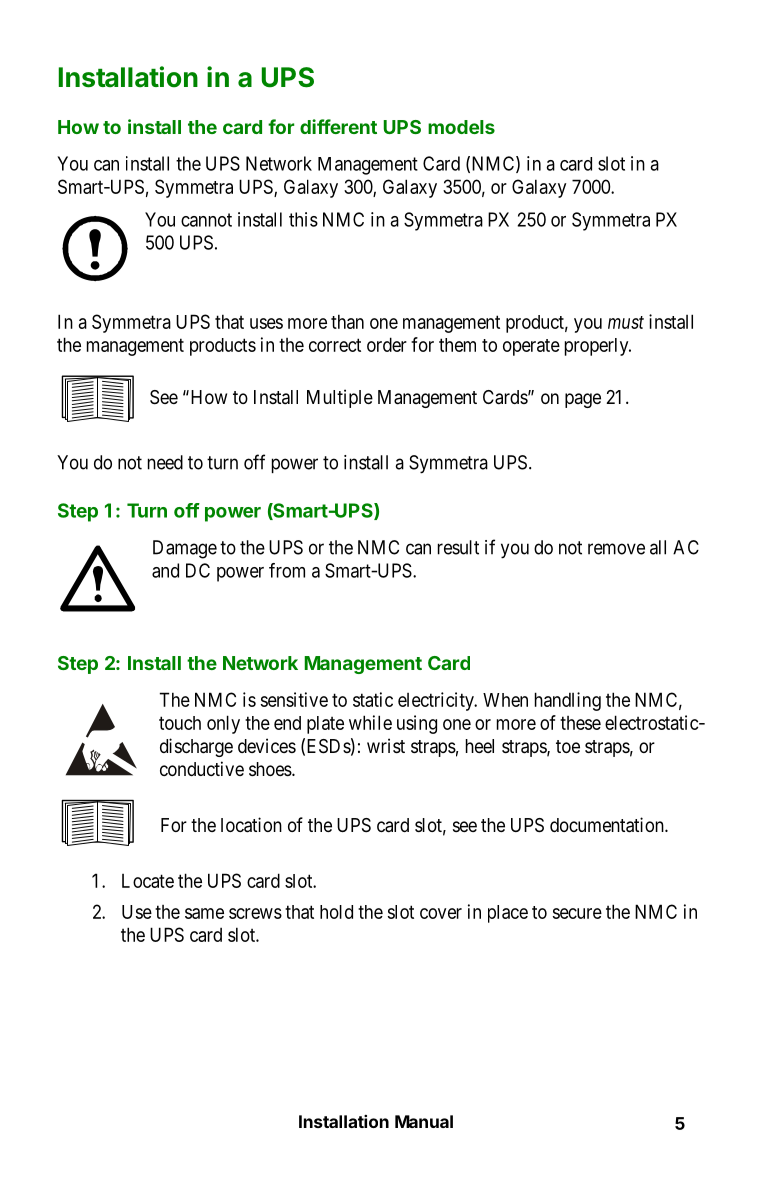  What do you see at coordinates (437, 701) in the image?
I see `electricity` at bounding box center [437, 701].
